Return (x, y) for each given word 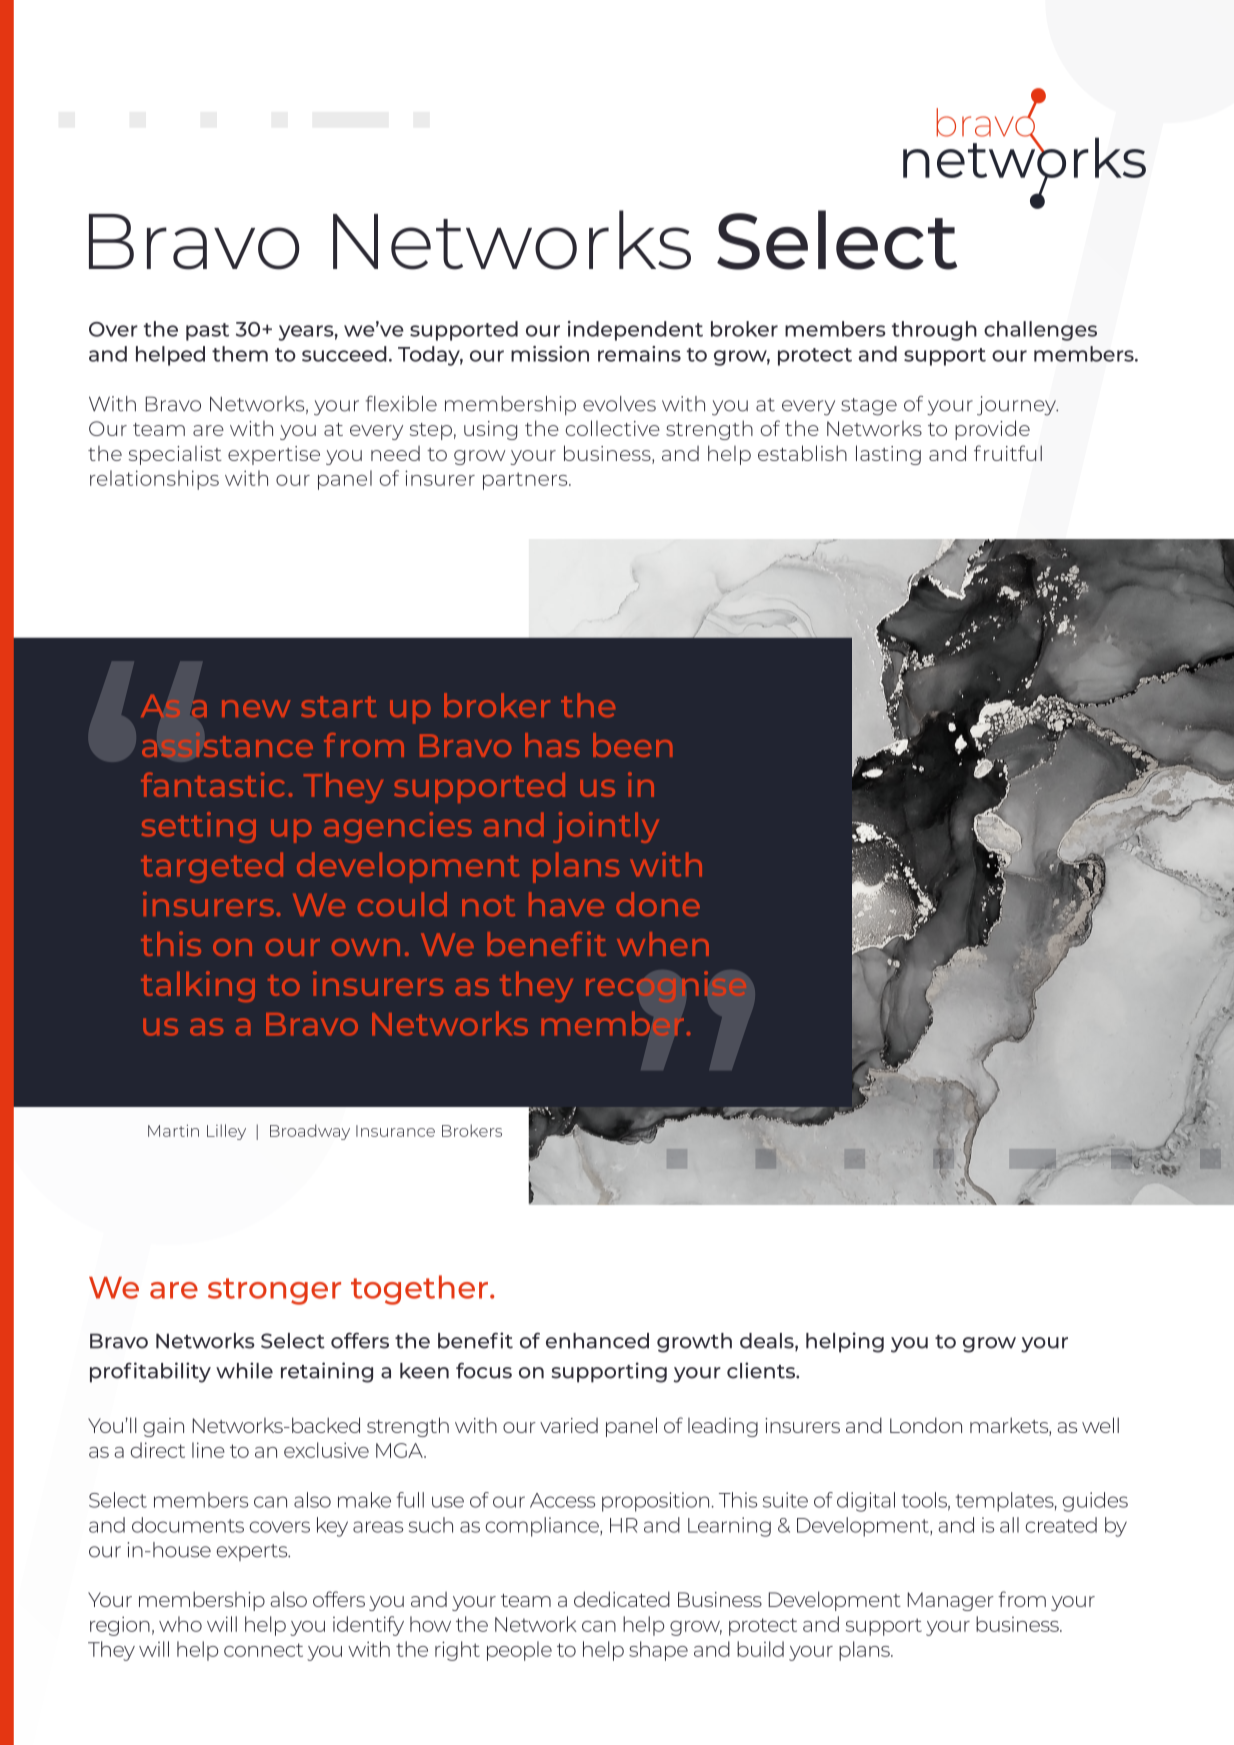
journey (1017, 406)
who (180, 1624)
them (240, 354)
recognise (666, 987)
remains (639, 354)
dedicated (622, 1599)
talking (198, 986)
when (663, 944)
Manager (951, 1601)
